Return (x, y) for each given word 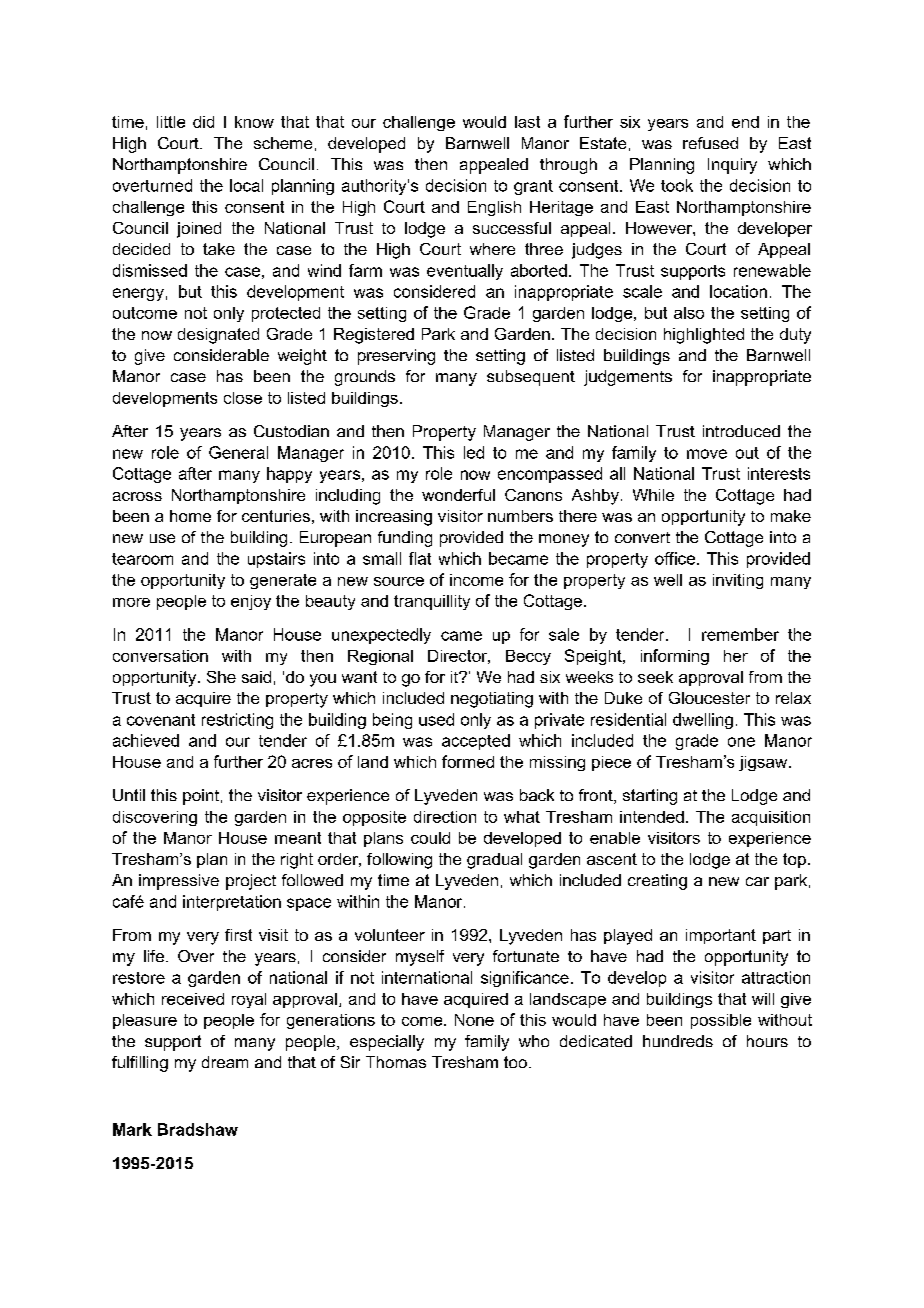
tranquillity (432, 602)
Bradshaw (198, 1129)
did (203, 122)
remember (740, 634)
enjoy (251, 602)
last (527, 122)
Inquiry (732, 166)
